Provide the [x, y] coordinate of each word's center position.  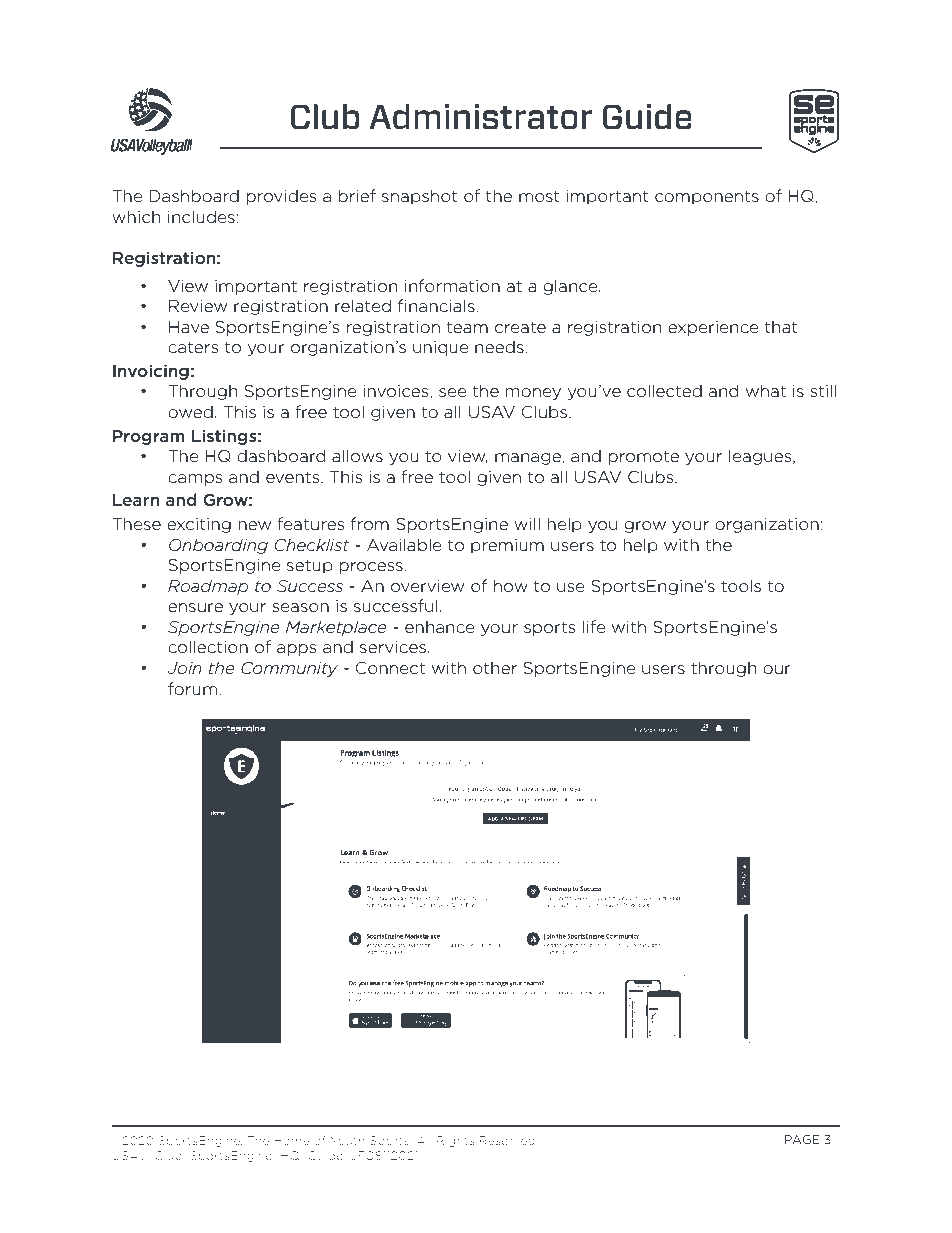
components [707, 197]
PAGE [802, 1139]
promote [643, 457]
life [594, 626]
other [495, 667]
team [467, 327]
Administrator [480, 116]
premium [507, 546]
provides [281, 197]
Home [292, 1140]
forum [192, 688]
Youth [347, 1140]
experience [713, 328]
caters [193, 347]
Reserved [508, 1140]
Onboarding [218, 546]
